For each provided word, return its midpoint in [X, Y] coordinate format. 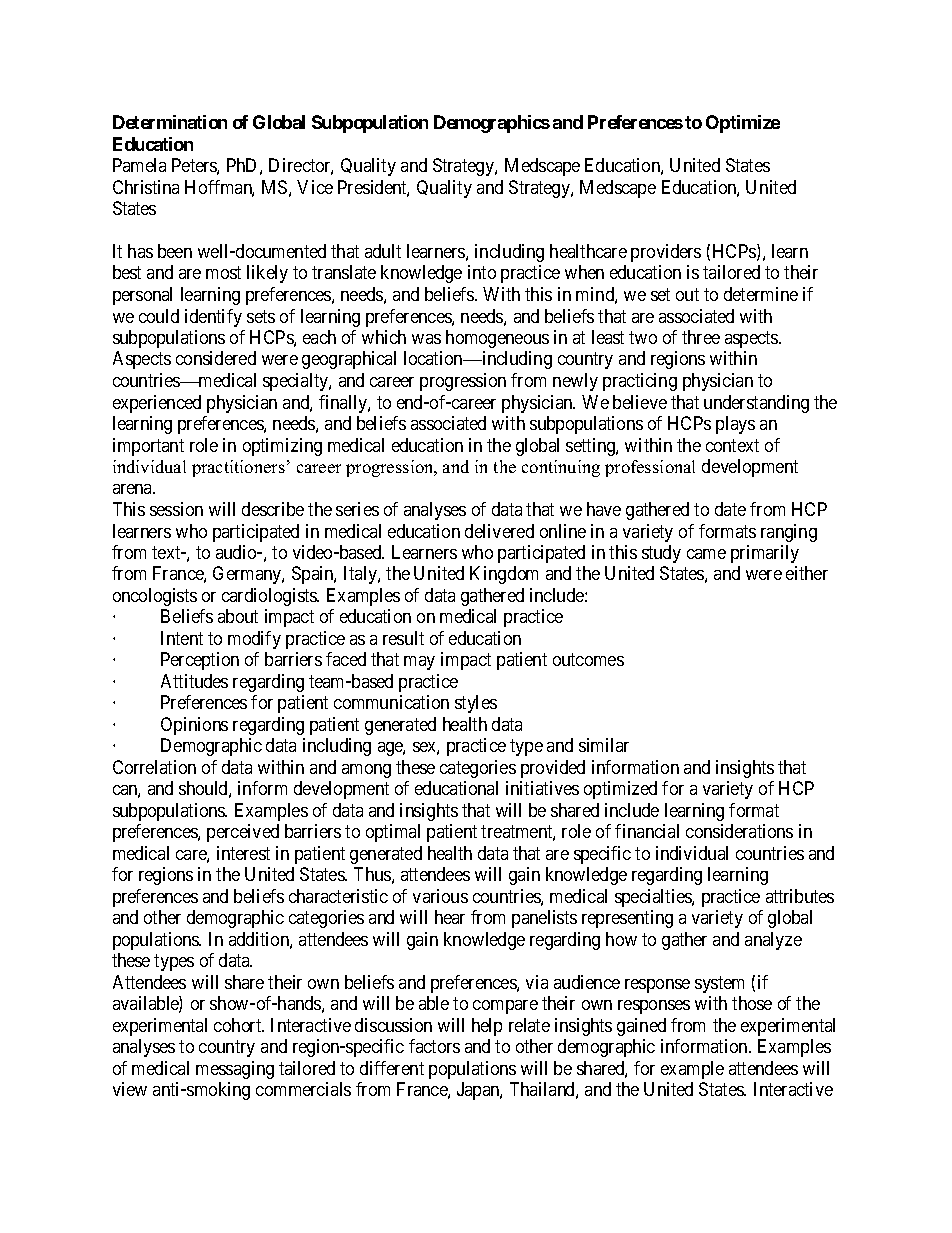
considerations [739, 831]
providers [666, 253]
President [373, 188]
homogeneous [497, 339]
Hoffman [219, 188]
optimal [393, 833]
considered [216, 358]
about [238, 616]
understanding [756, 404]
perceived [243, 833]
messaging [235, 1070]
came [706, 554]
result [403, 638]
